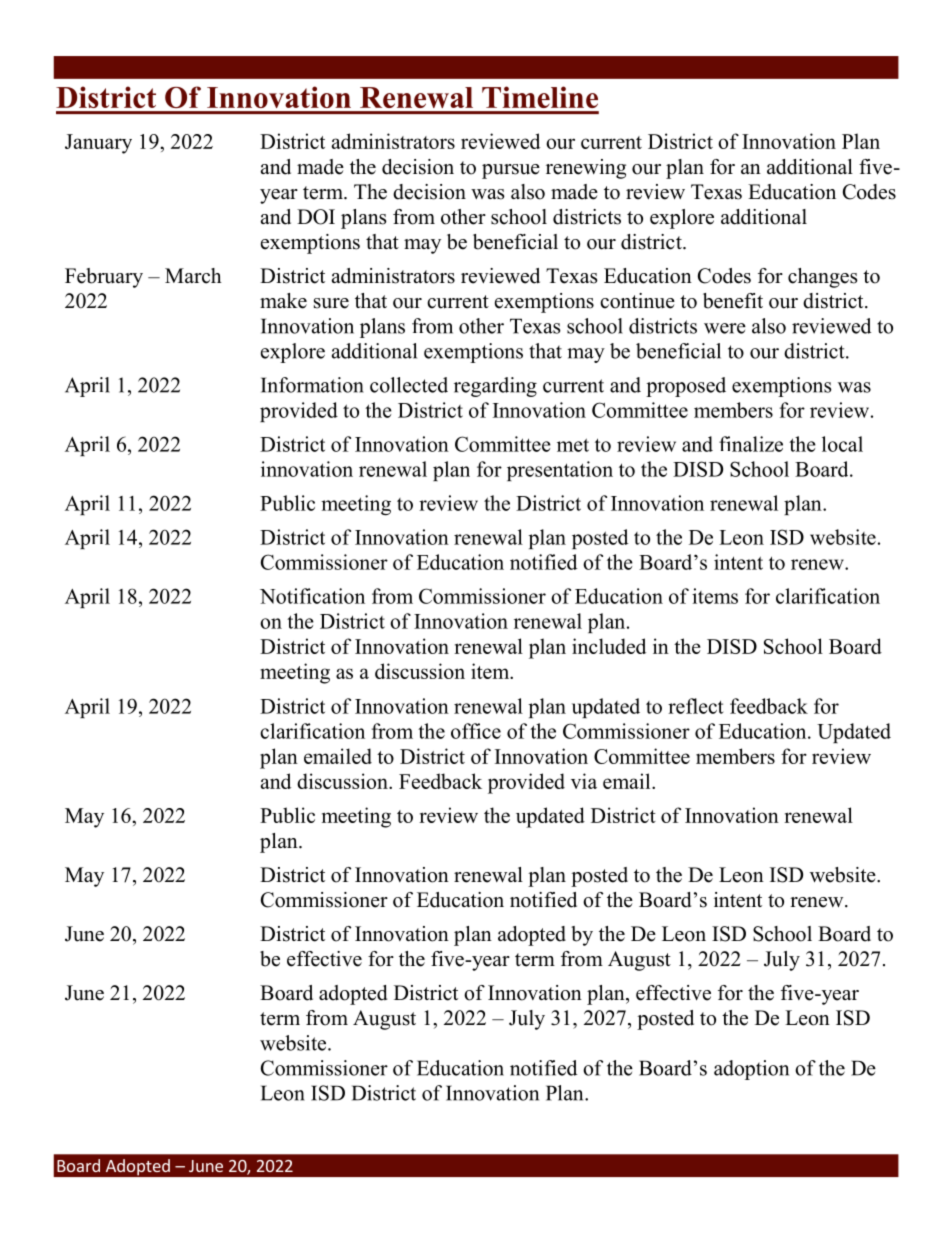  Describe the element at coordinates (584, 781) in the image. I see `via` at that location.
